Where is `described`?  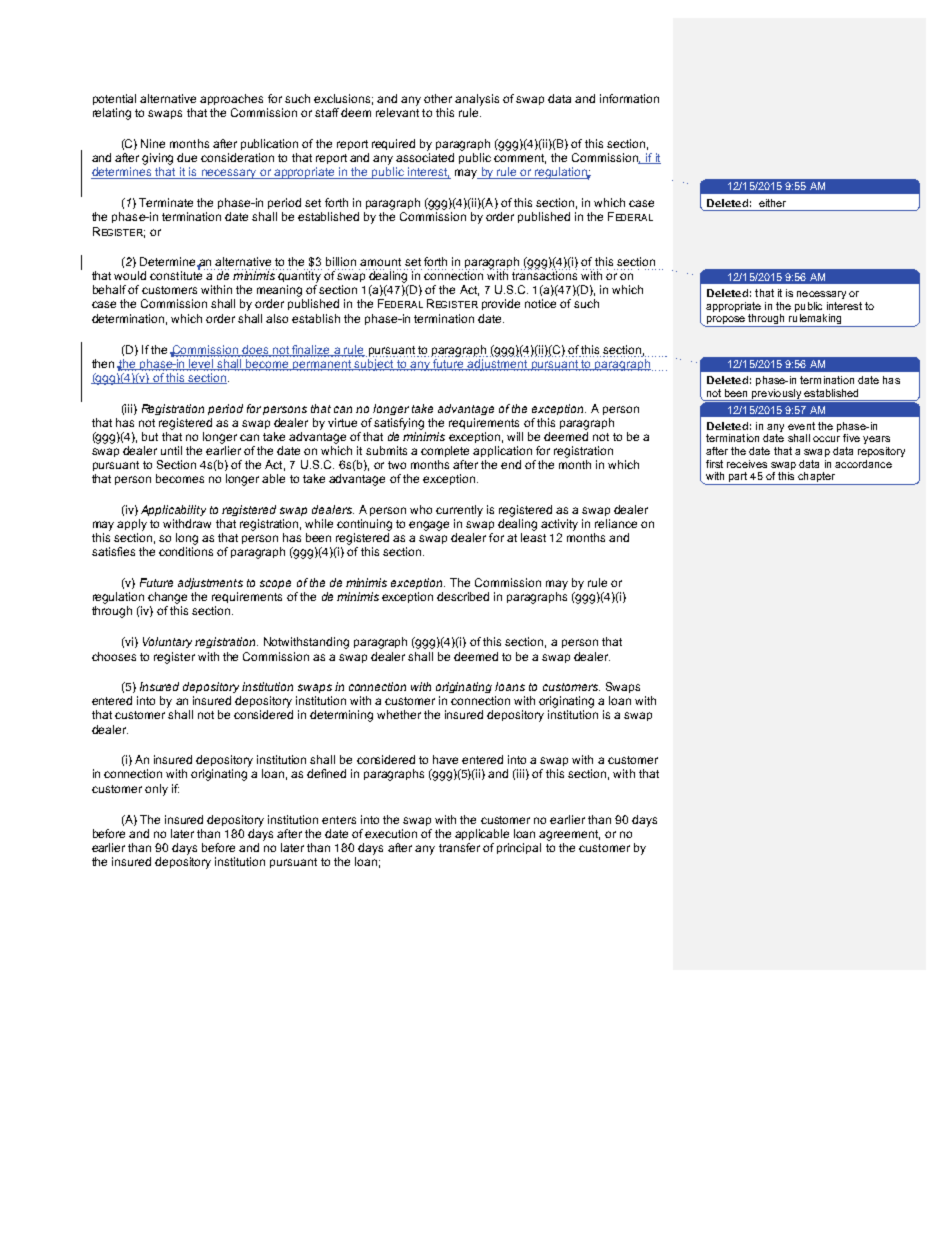 described is located at coordinates (463, 596).
